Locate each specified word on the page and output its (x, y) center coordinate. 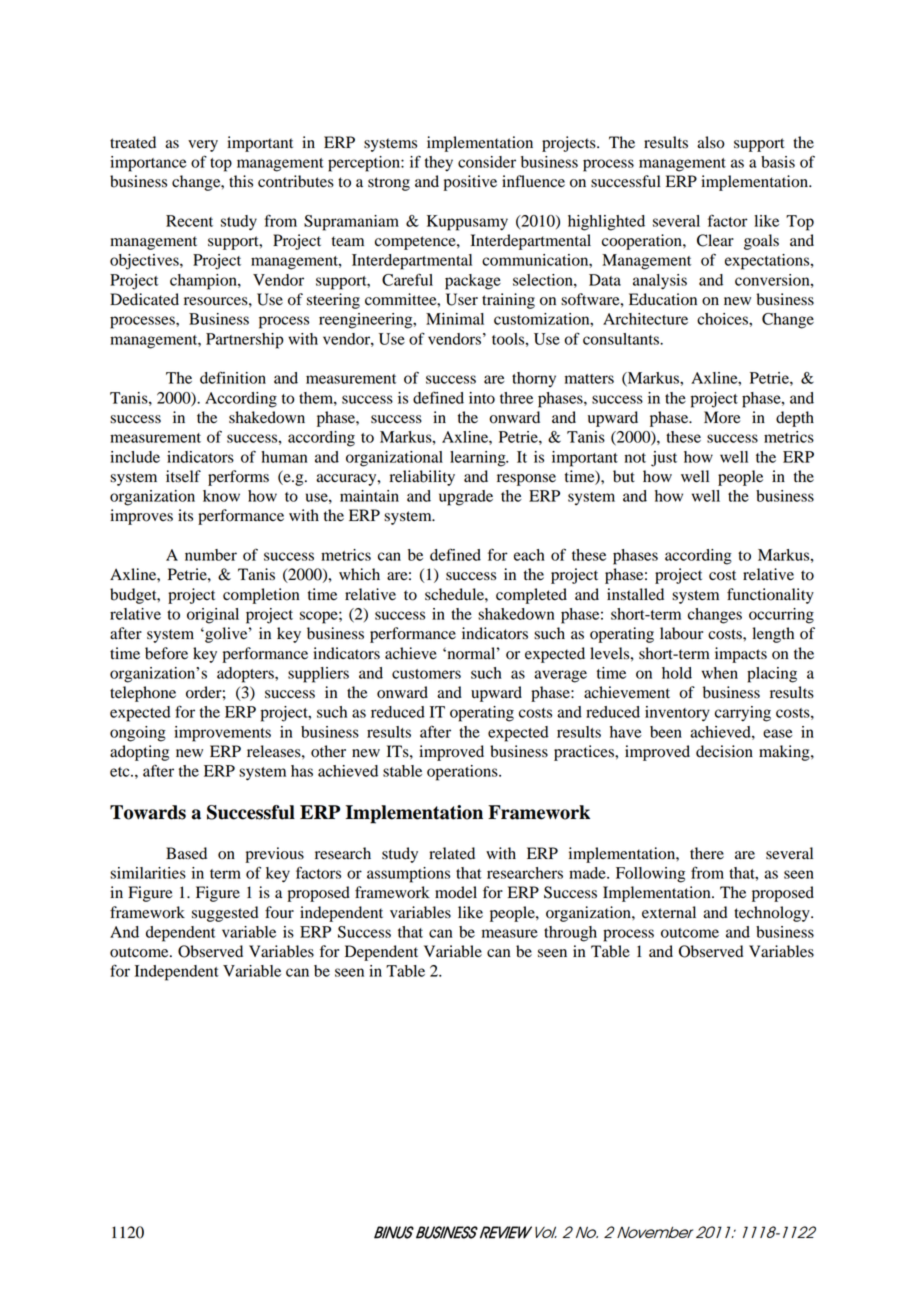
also (711, 142)
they (439, 164)
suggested (225, 914)
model (456, 892)
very (203, 146)
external (669, 912)
